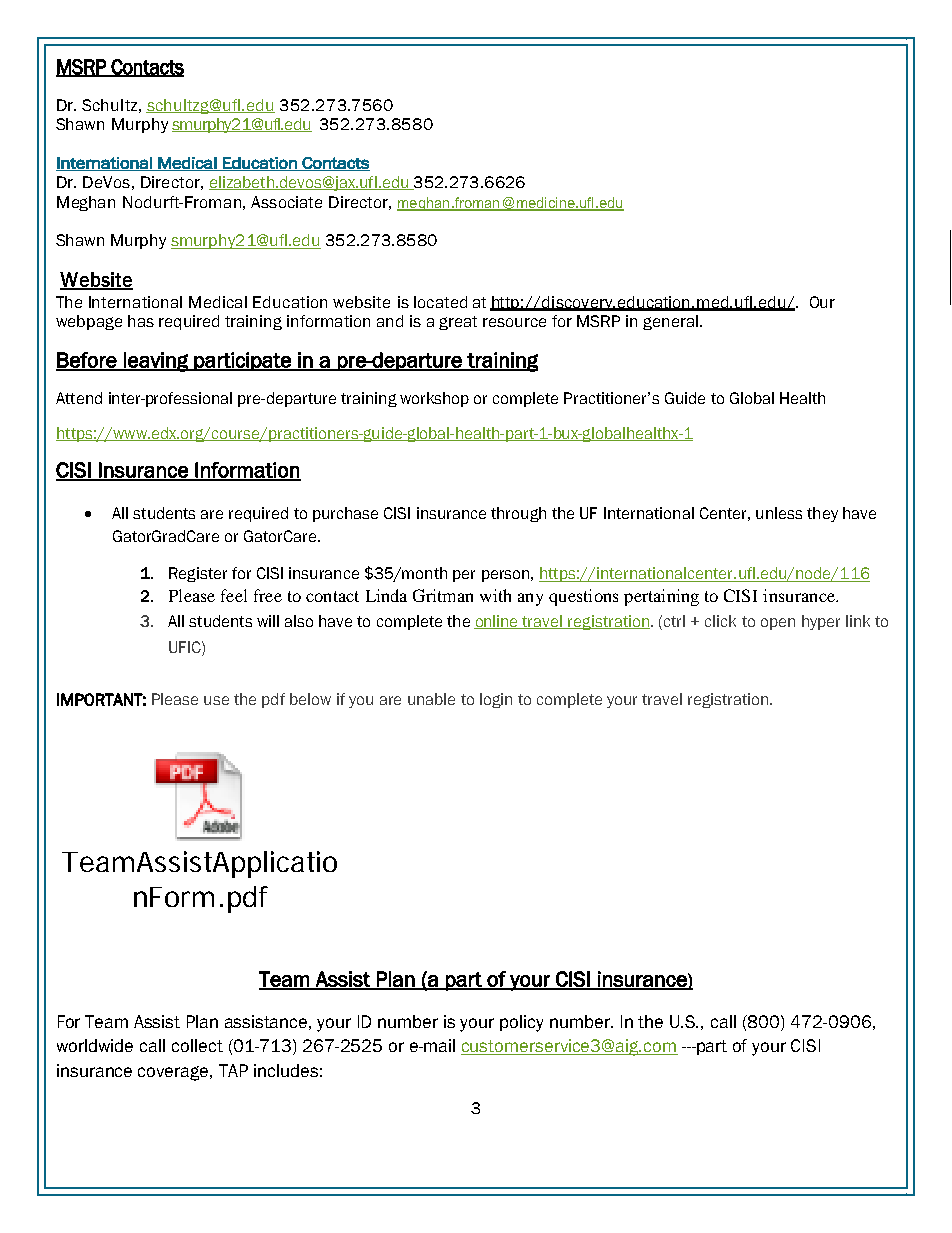 The image size is (952, 1233). Describe the element at coordinates (286, 202) in the page. I see `Associate` at that location.
